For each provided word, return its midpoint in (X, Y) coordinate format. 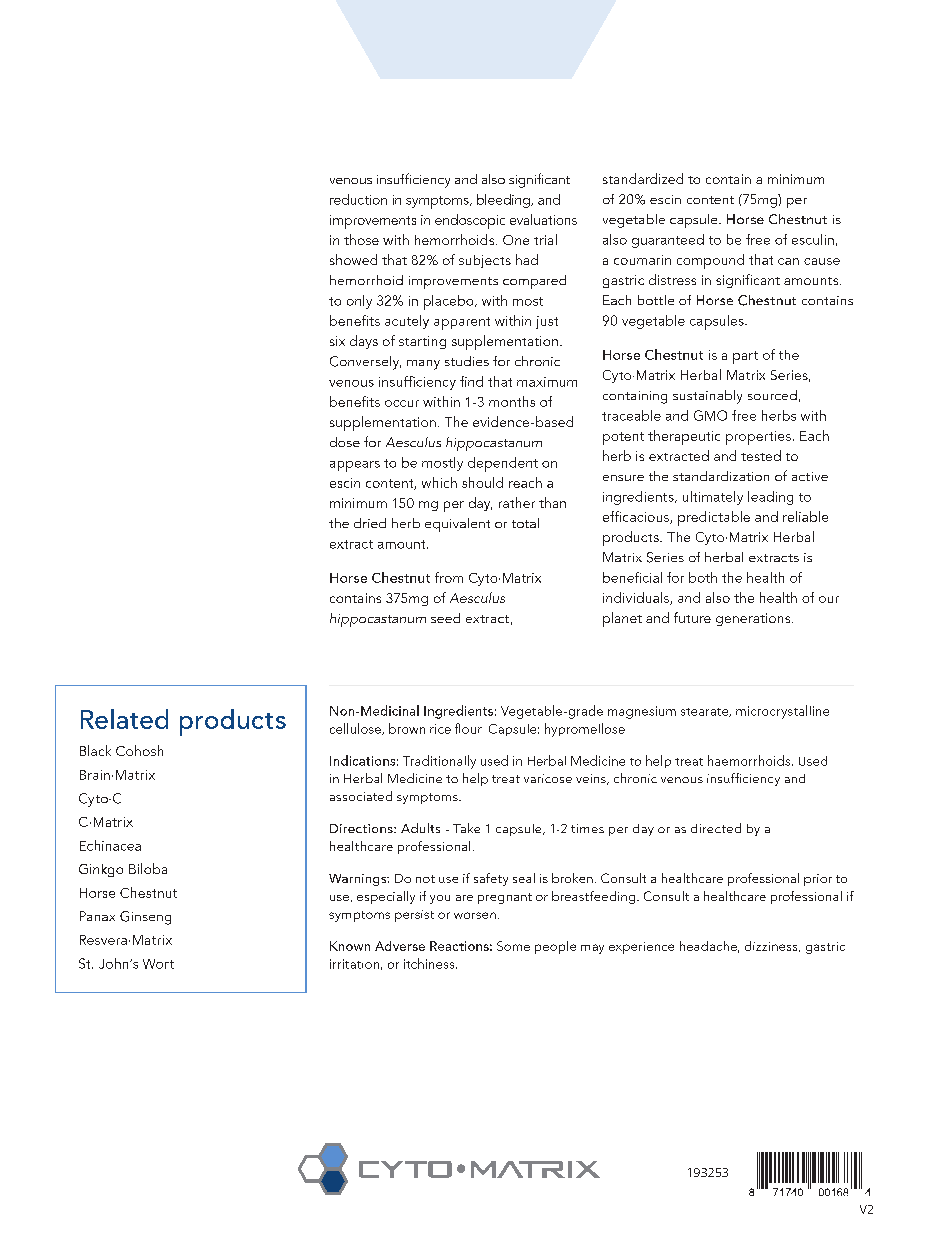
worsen (475, 915)
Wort (158, 964)
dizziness (772, 946)
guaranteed (668, 241)
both (703, 577)
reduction (358, 199)
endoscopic (470, 221)
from (449, 577)
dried (370, 523)
